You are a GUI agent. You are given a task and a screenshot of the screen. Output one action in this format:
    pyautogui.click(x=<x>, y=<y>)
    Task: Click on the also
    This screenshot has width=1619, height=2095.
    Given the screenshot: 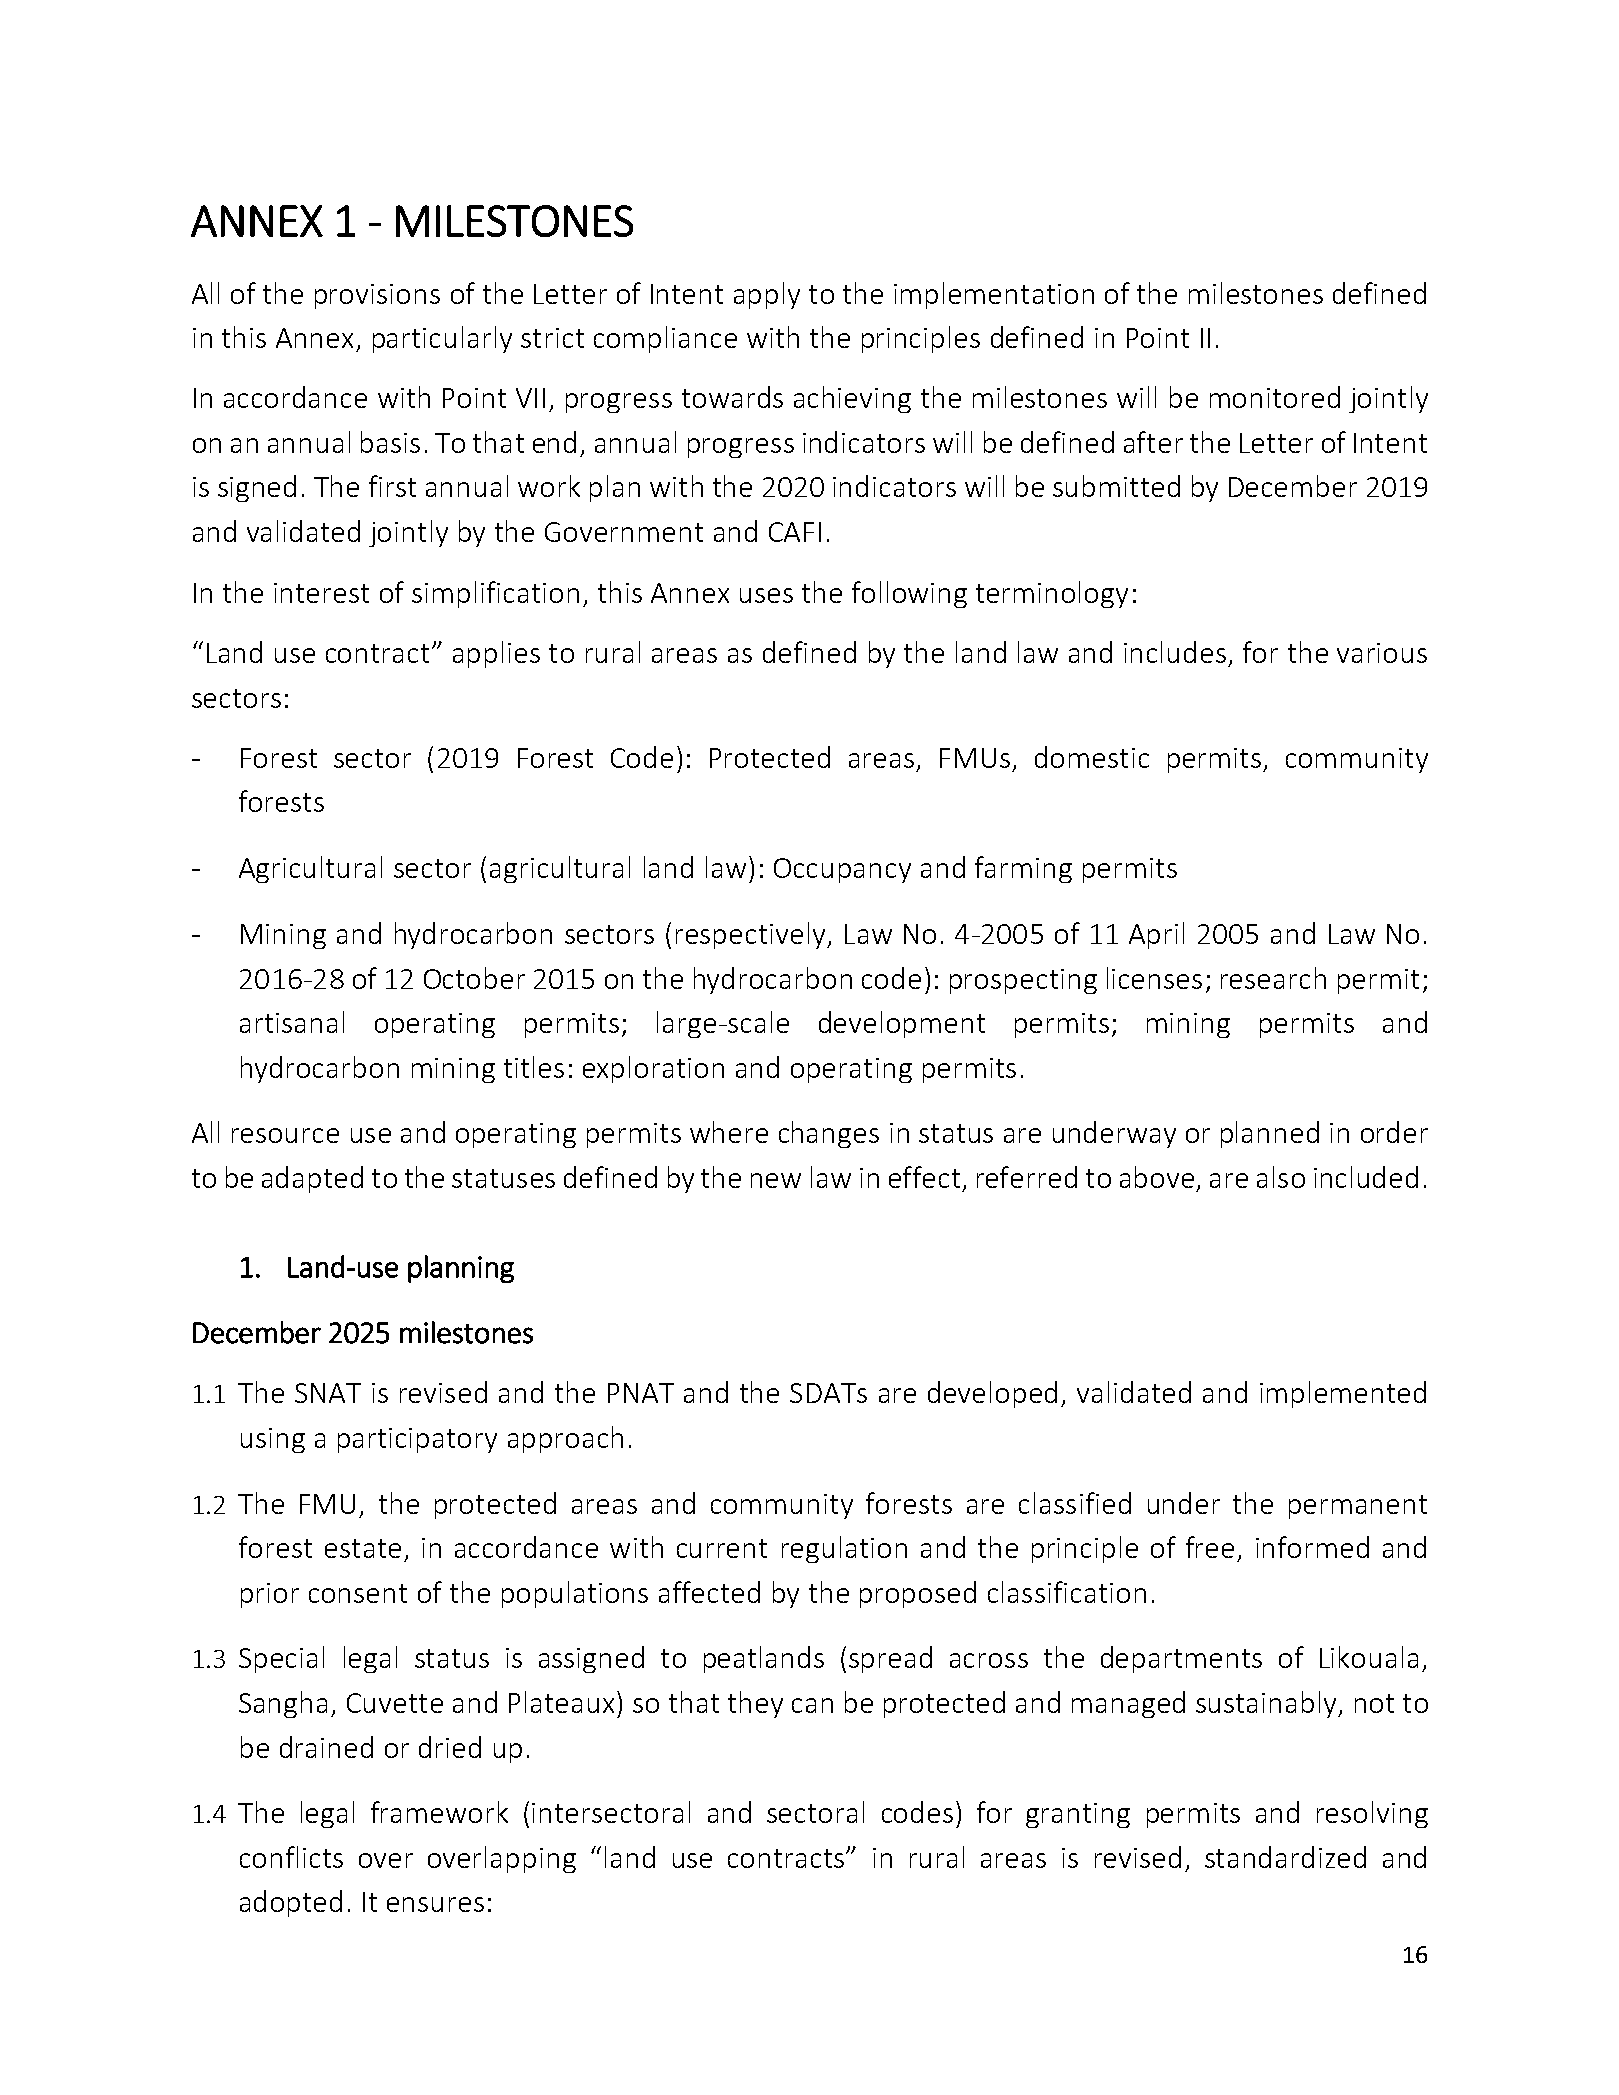 What is the action you would take?
    pyautogui.click(x=1281, y=1177)
